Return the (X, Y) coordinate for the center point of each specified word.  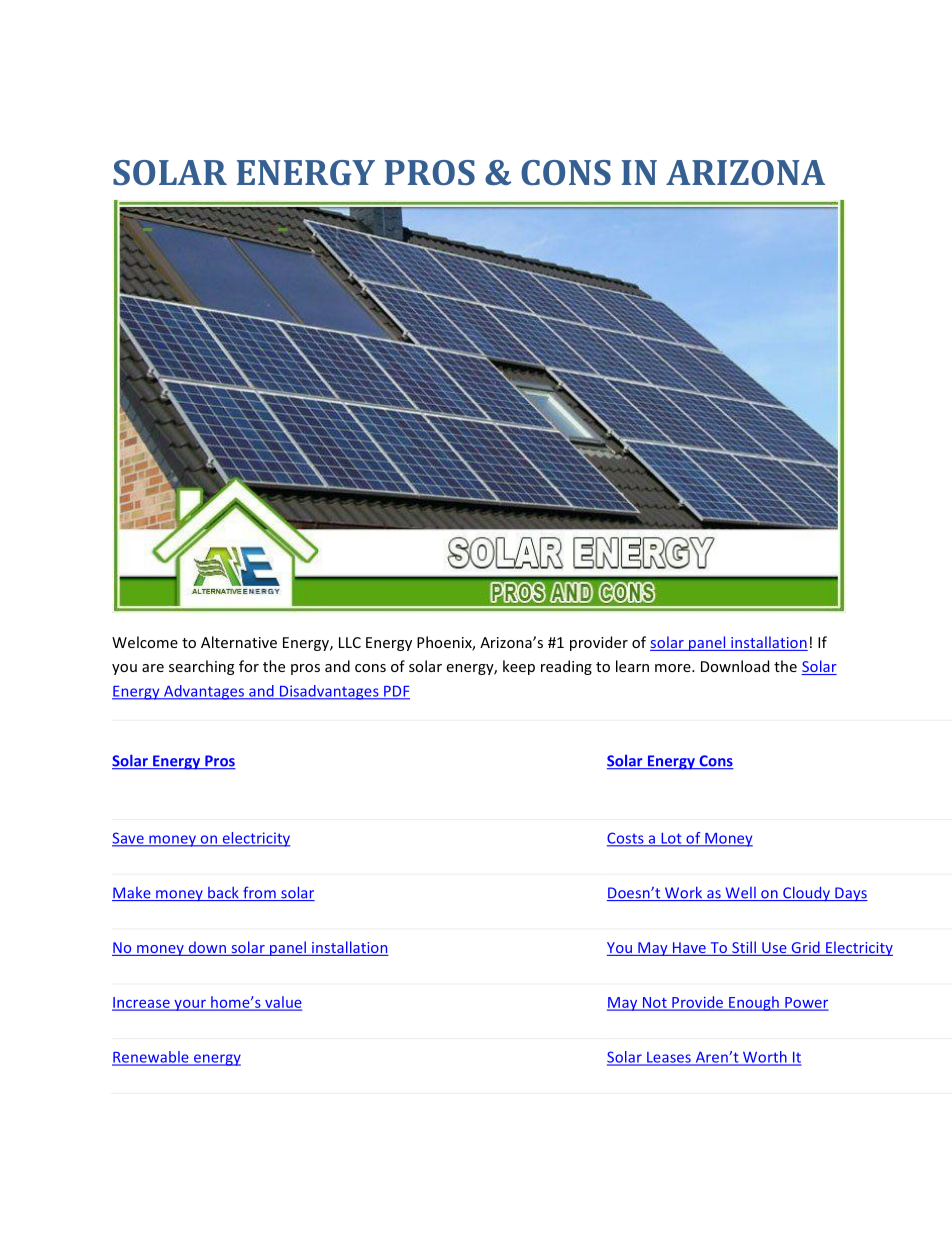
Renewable (151, 1058)
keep (519, 667)
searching (201, 667)
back (223, 894)
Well (740, 894)
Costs (626, 839)
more (674, 668)
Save (129, 839)
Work (683, 894)
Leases (669, 1058)
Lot (671, 839)
